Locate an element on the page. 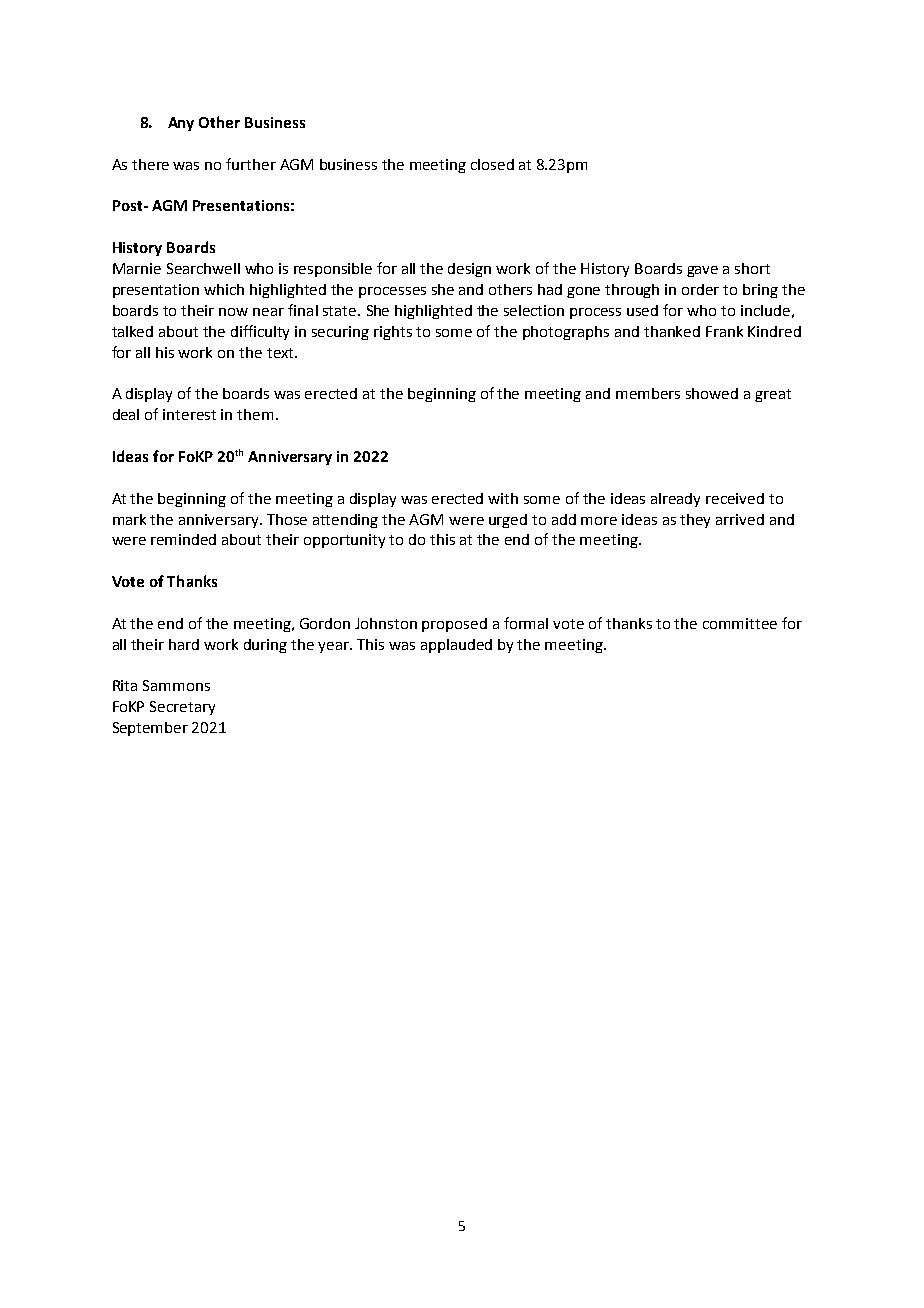 The width and height of the image is (924, 1308). urged is located at coordinates (508, 521).
